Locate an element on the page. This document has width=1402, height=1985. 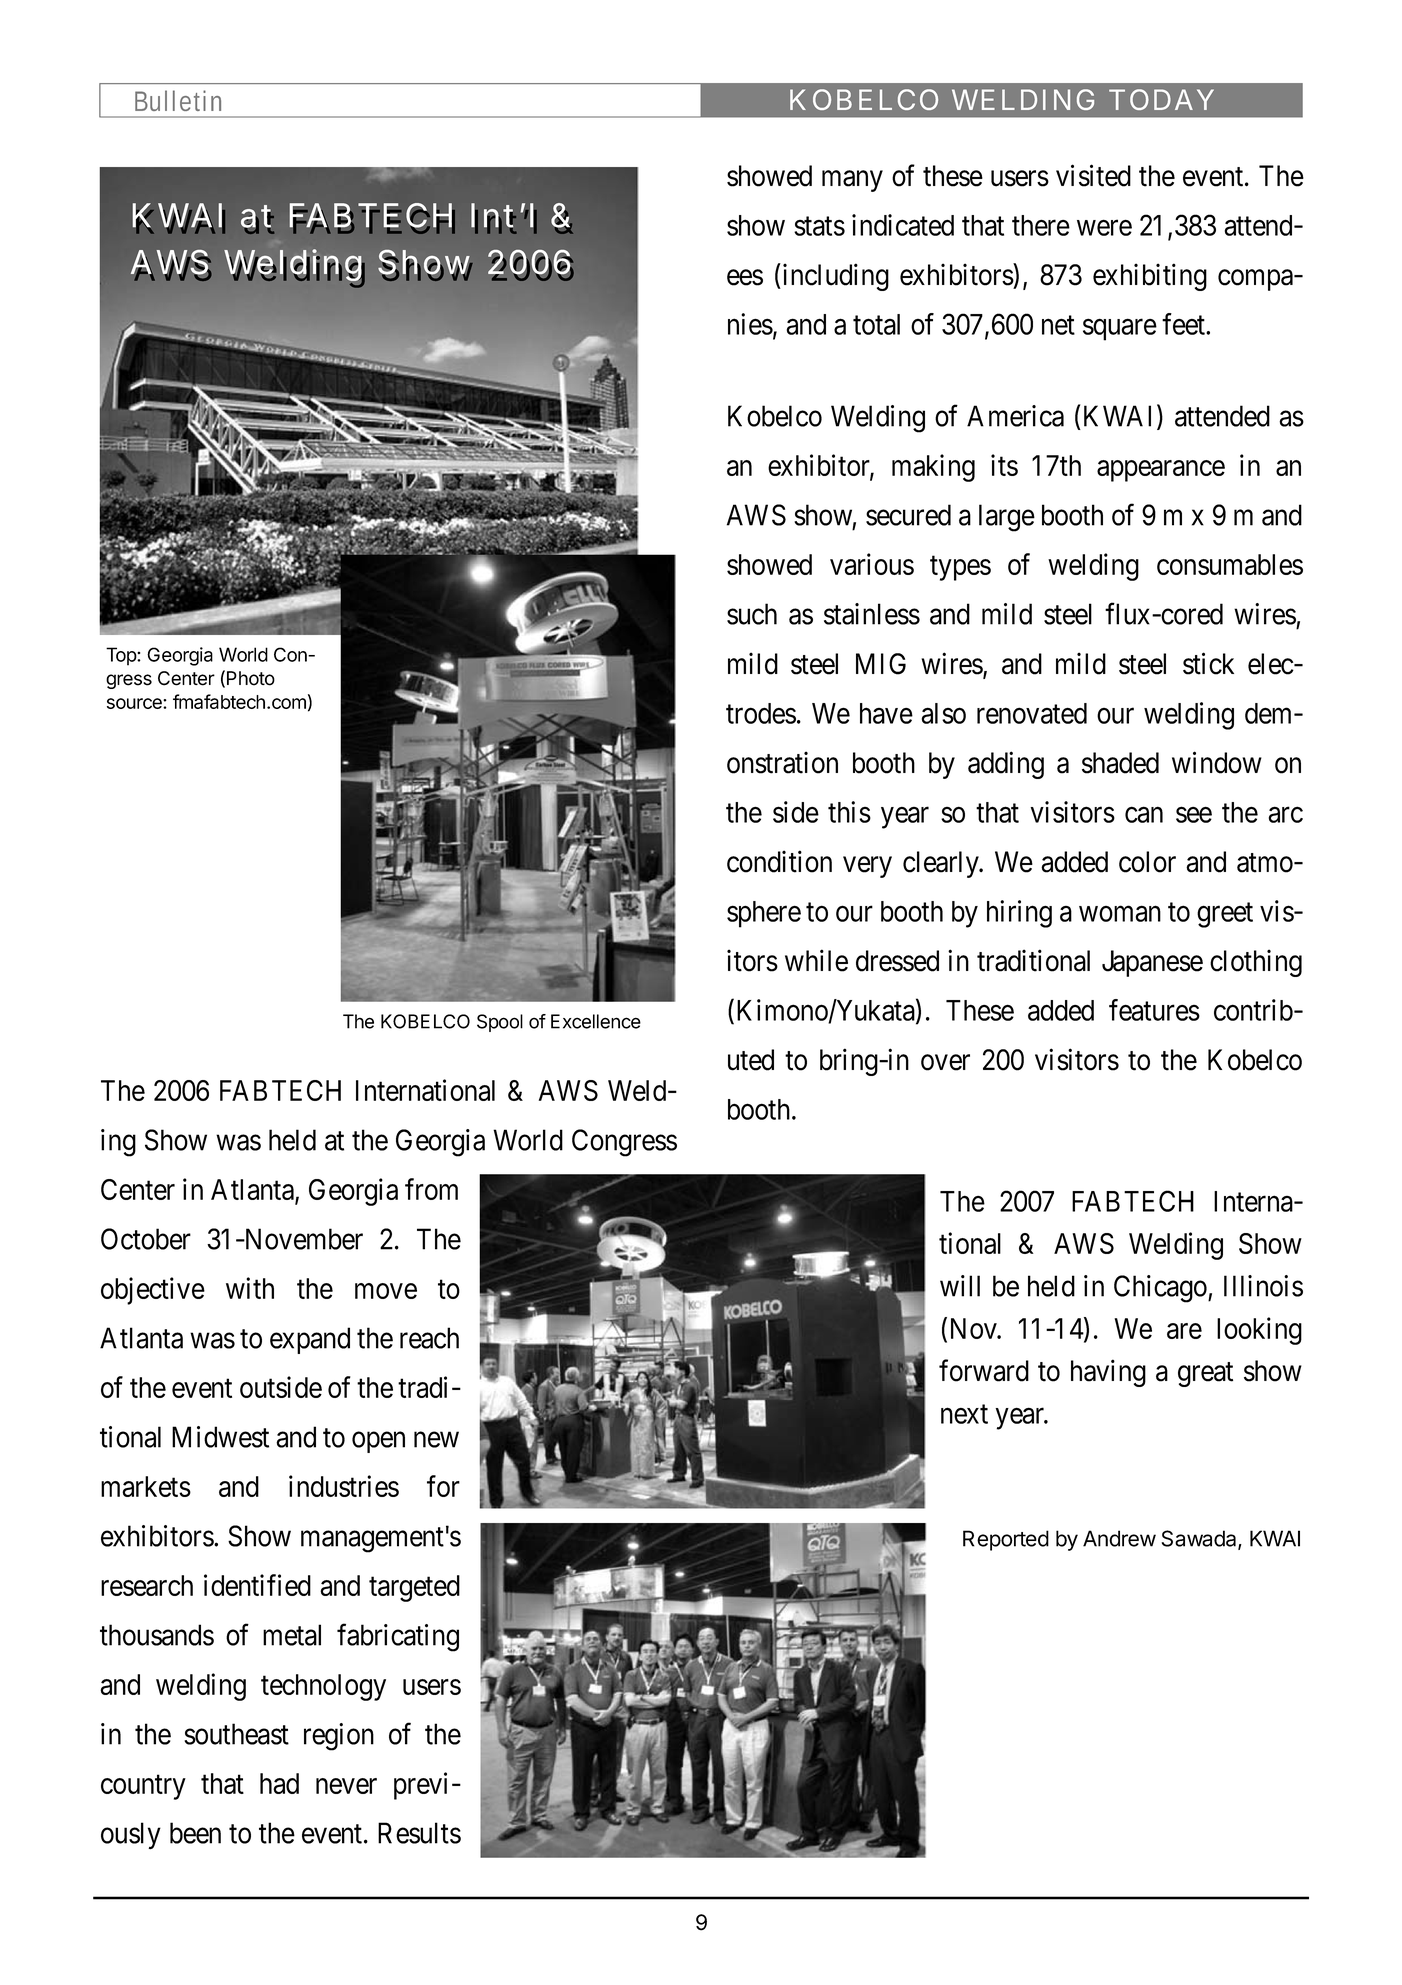
stick is located at coordinates (1208, 663).
